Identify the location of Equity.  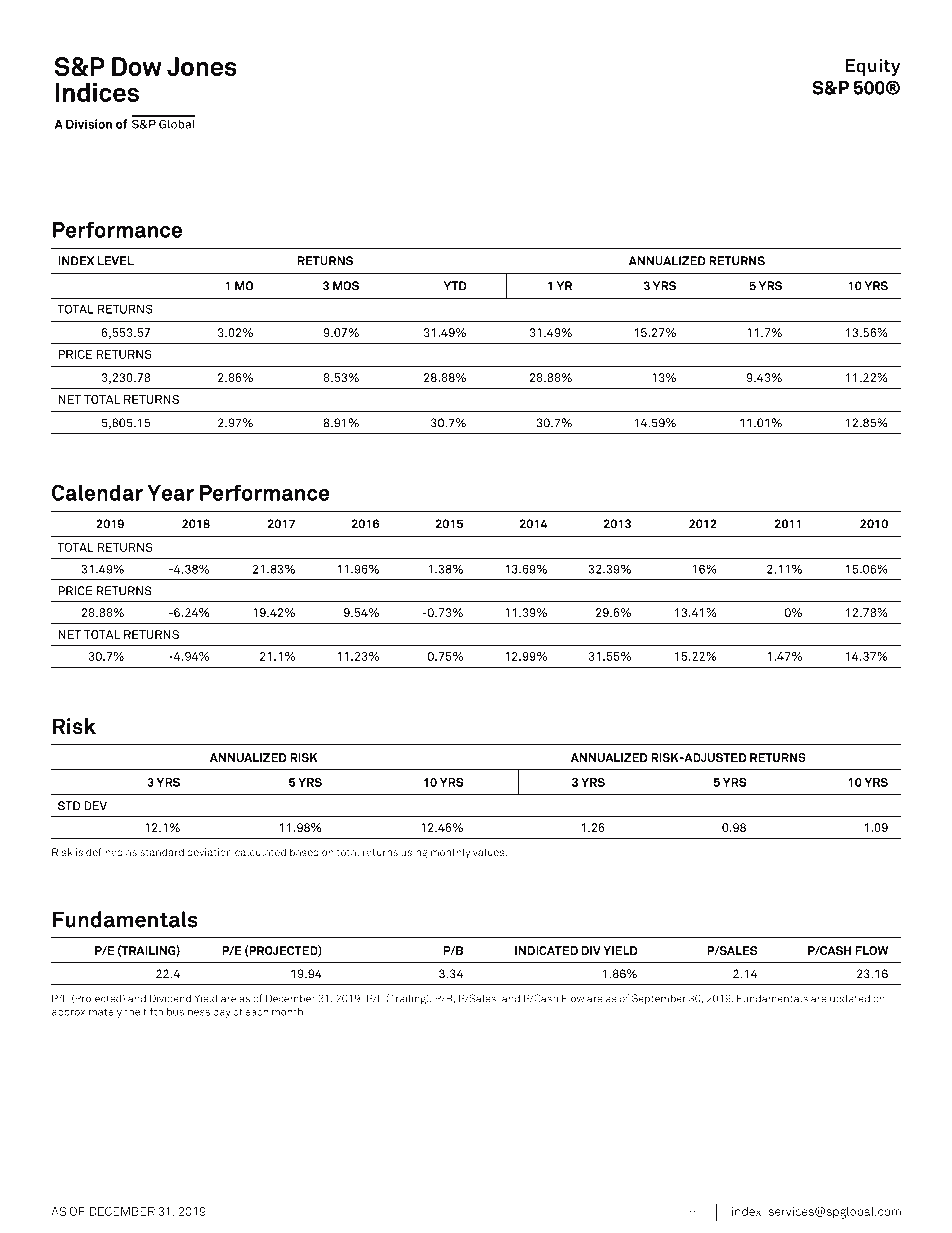
(872, 67).
